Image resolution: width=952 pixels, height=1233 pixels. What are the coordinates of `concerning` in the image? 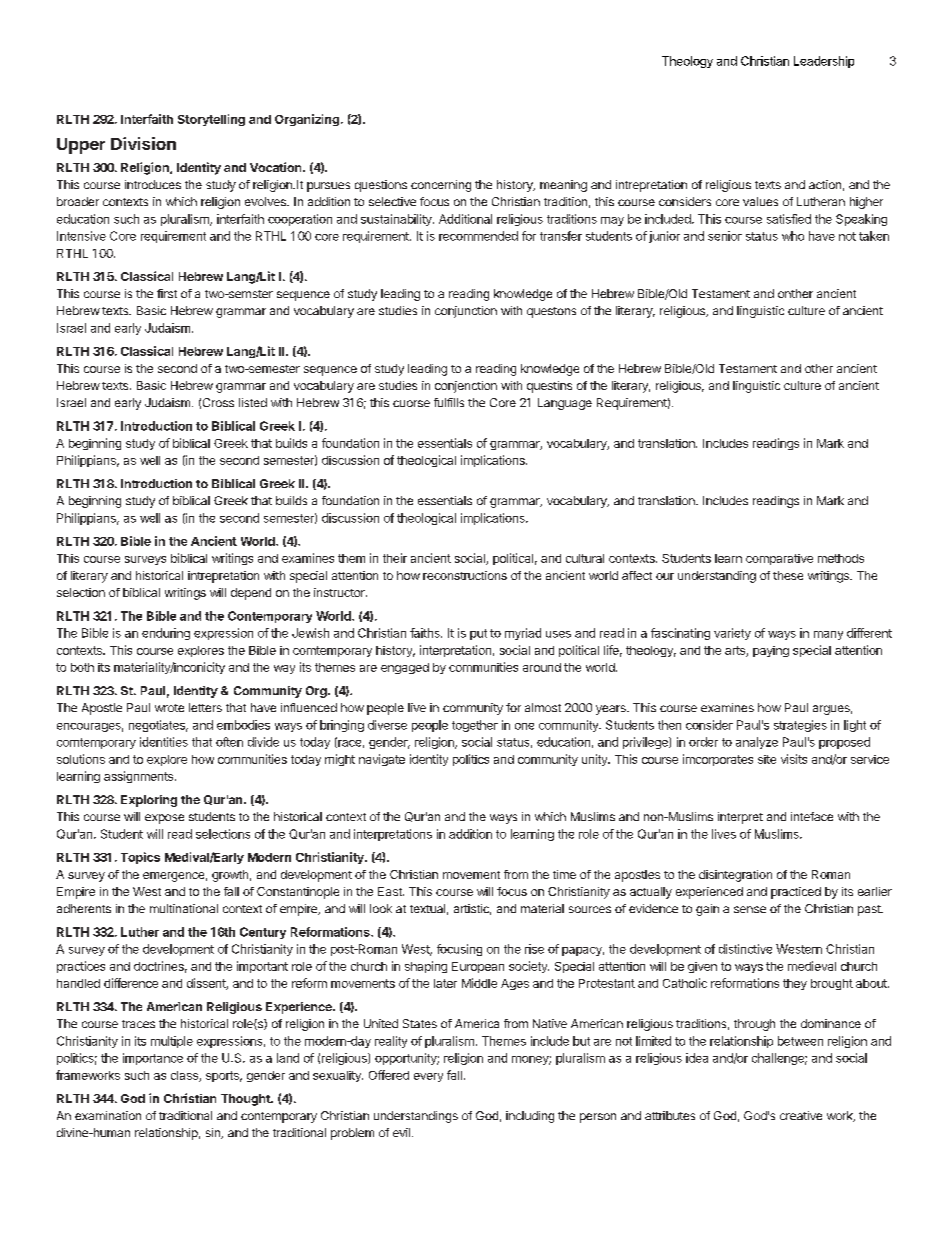 It's located at (441, 186).
